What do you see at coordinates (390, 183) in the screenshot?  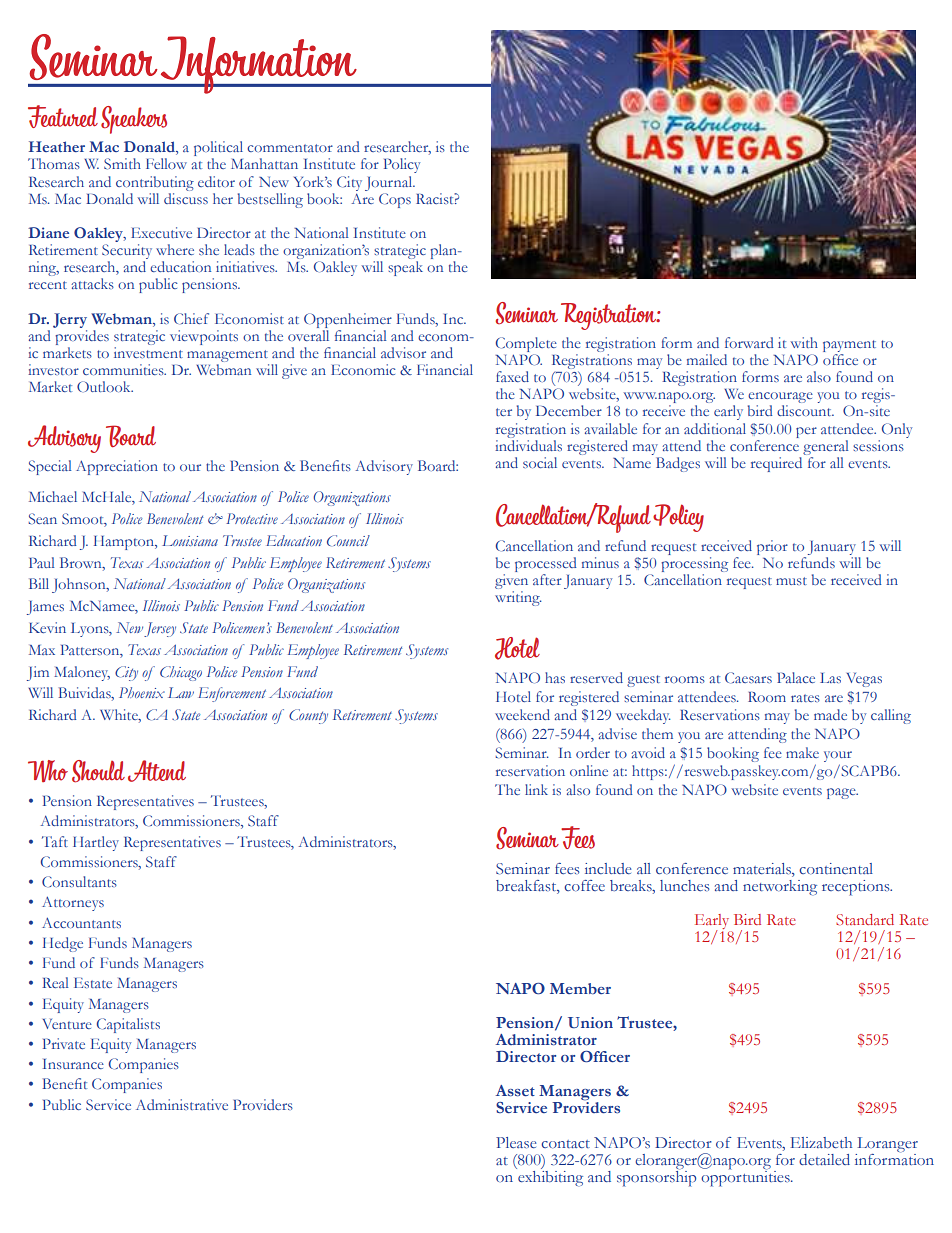 I see `Journal` at bounding box center [390, 183].
